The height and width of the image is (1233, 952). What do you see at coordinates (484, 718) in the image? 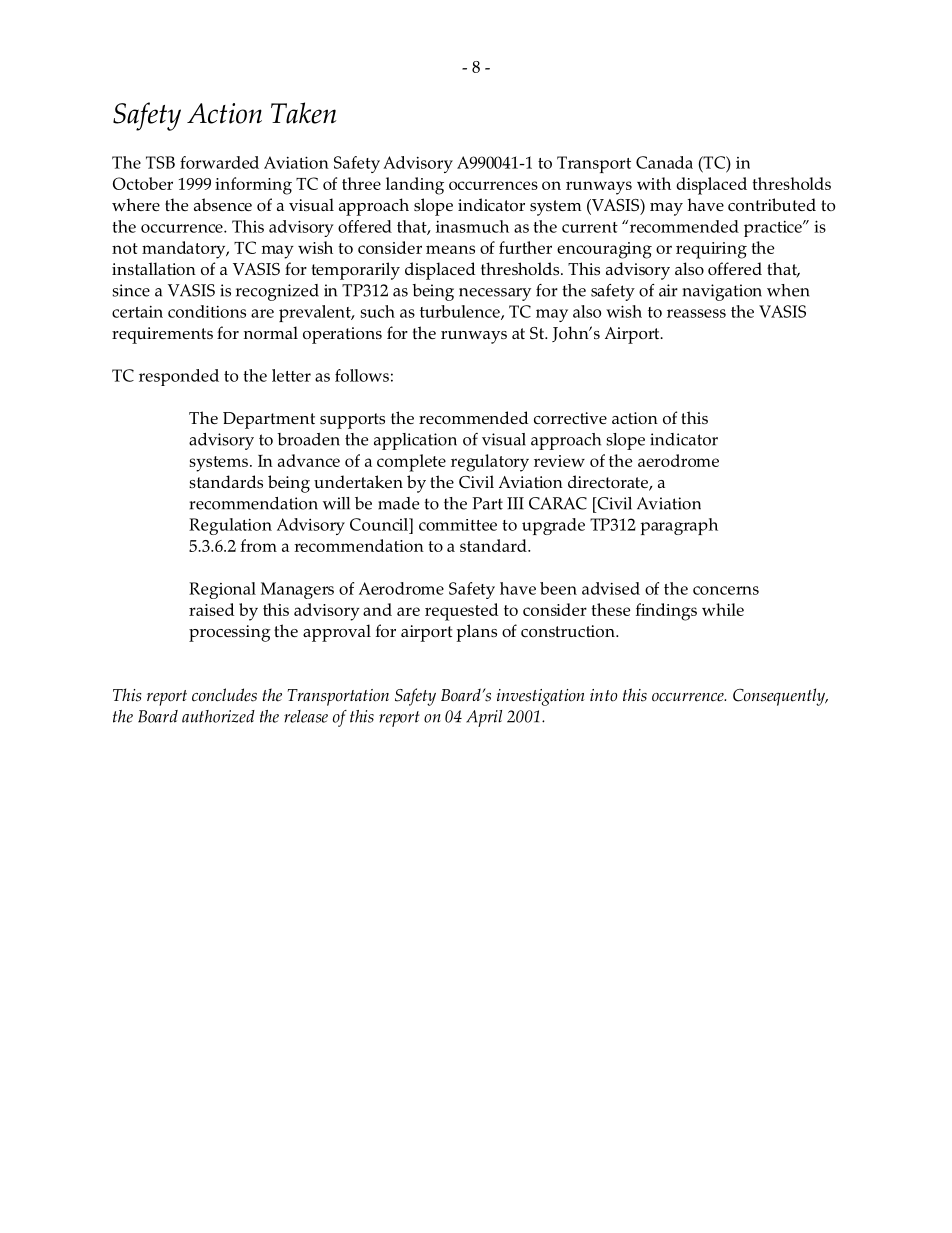
I see `April` at bounding box center [484, 718].
